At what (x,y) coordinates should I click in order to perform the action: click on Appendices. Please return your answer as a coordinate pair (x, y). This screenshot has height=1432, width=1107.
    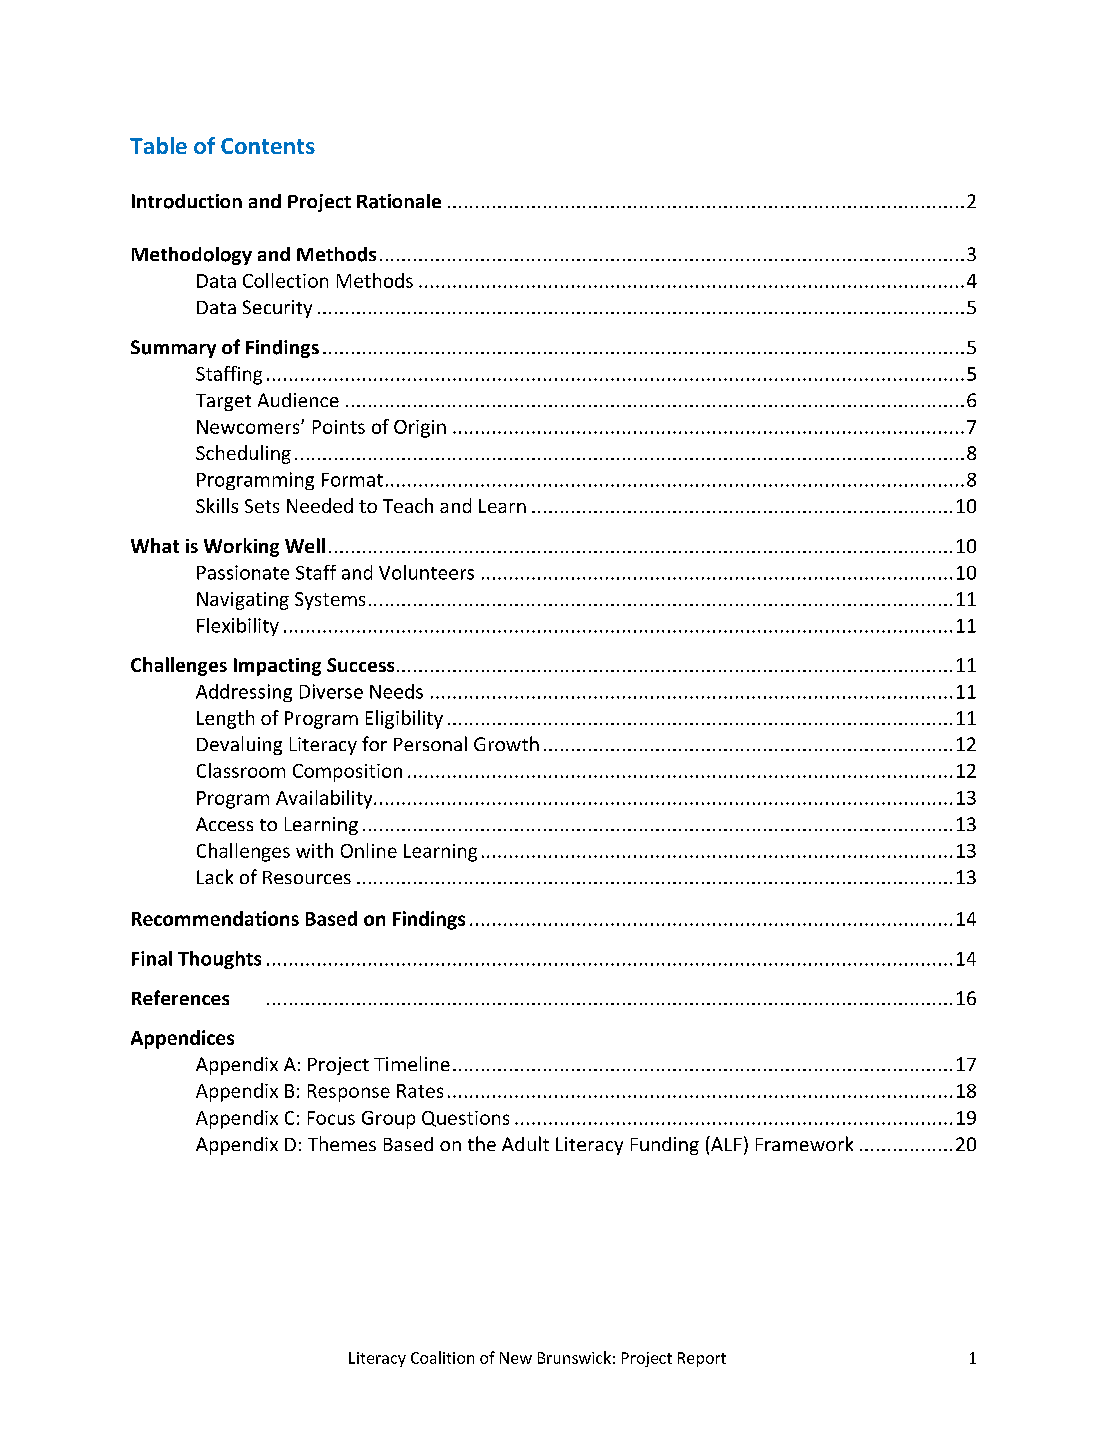
    Looking at the image, I should click on (182, 1039).
